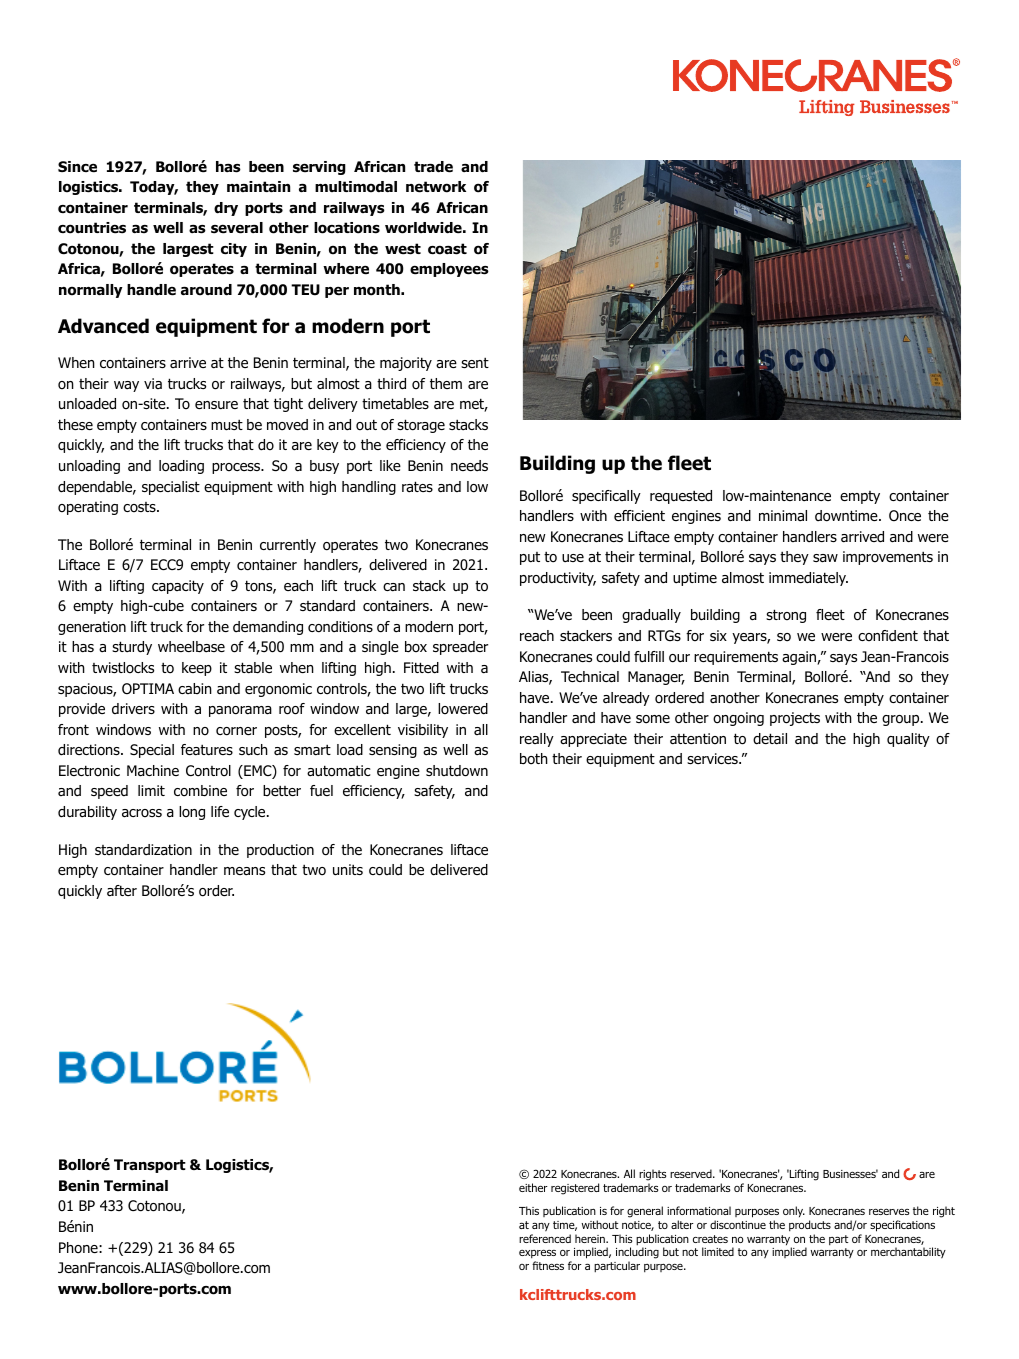 The width and height of the screenshot is (1019, 1359). Describe the element at coordinates (810, 1225) in the screenshot. I see `products` at that location.
